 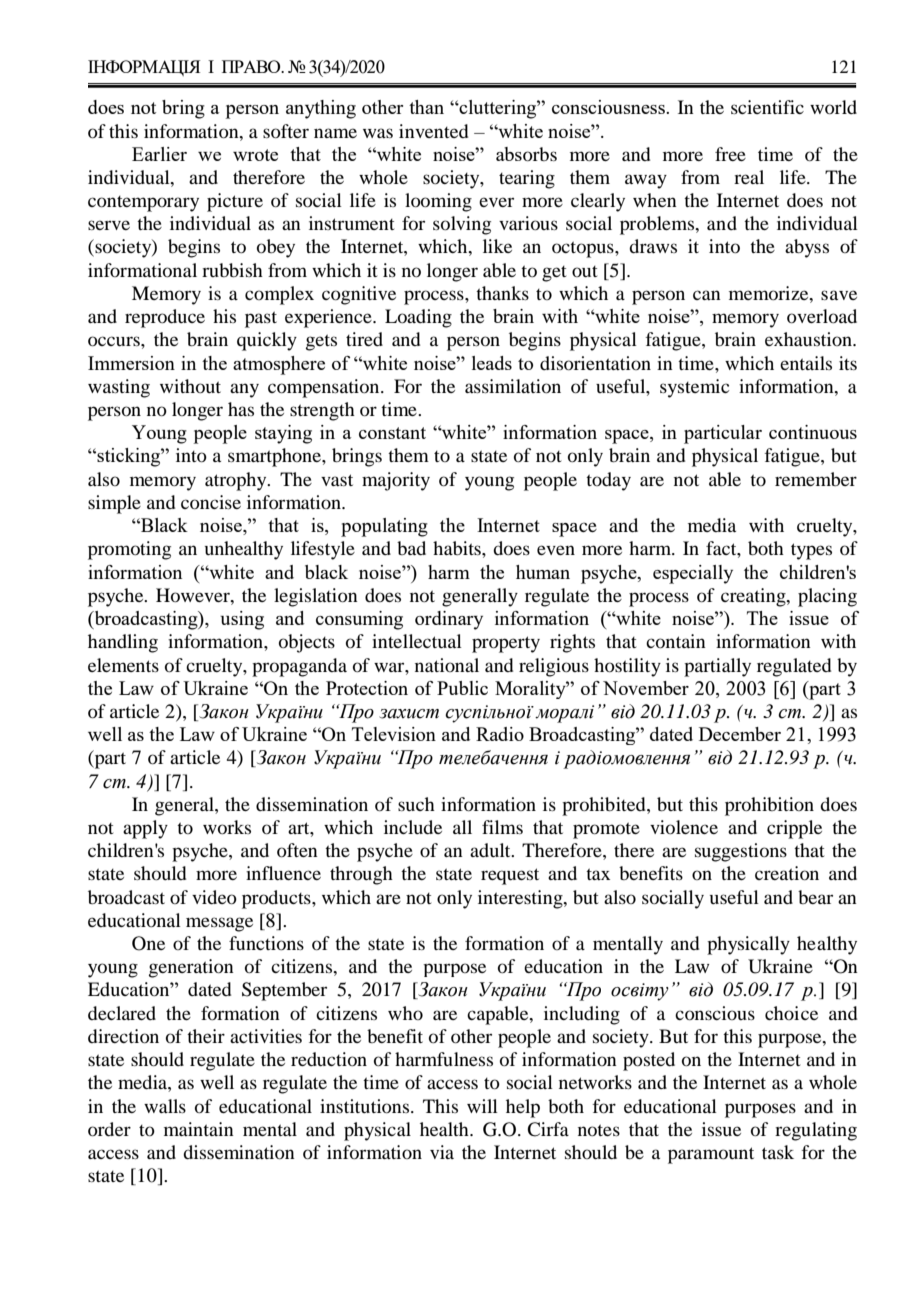 What do you see at coordinates (159, 154) in the screenshot?
I see `Earlier` at bounding box center [159, 154].
